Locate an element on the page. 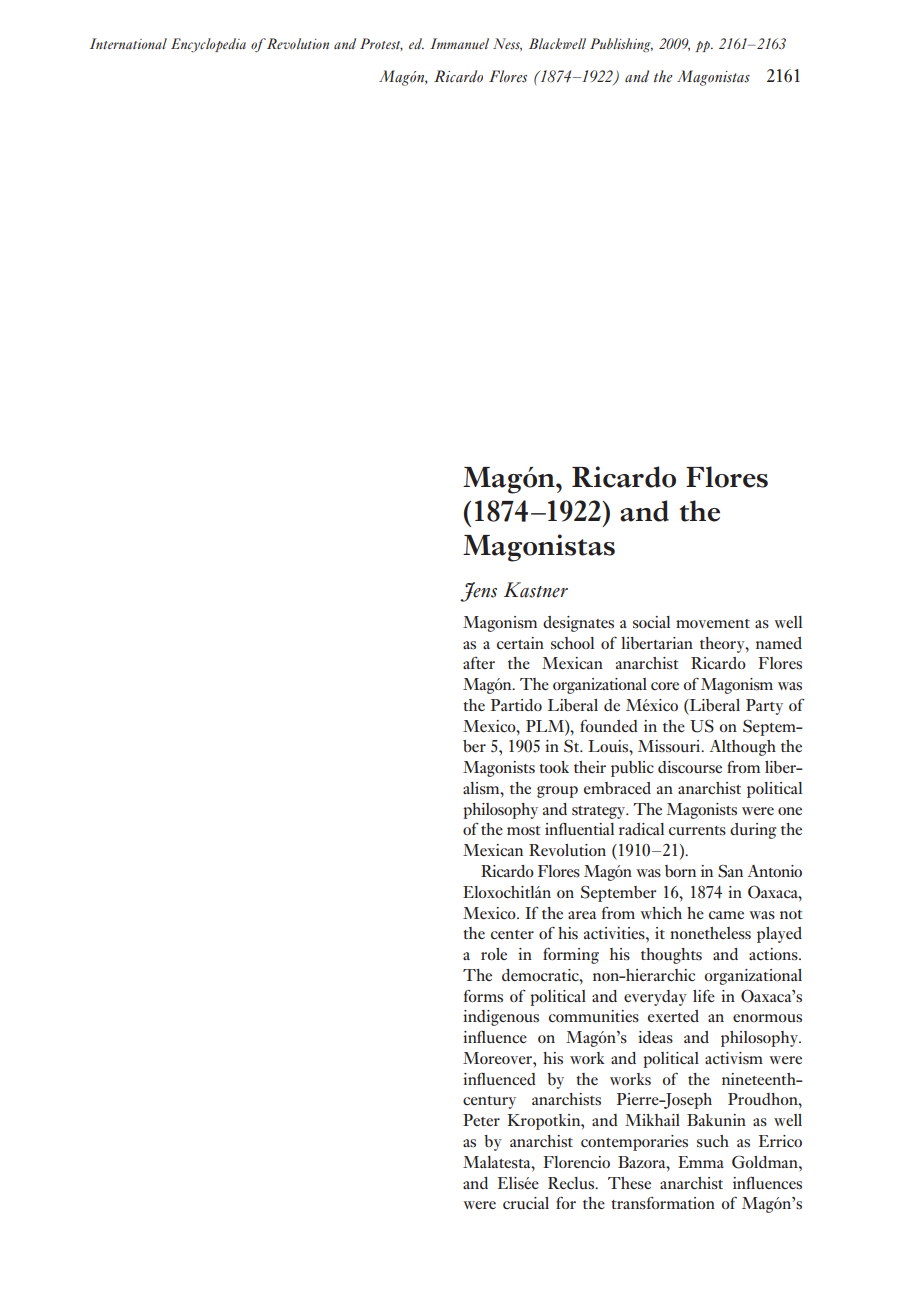  Peter is located at coordinates (481, 1120).
